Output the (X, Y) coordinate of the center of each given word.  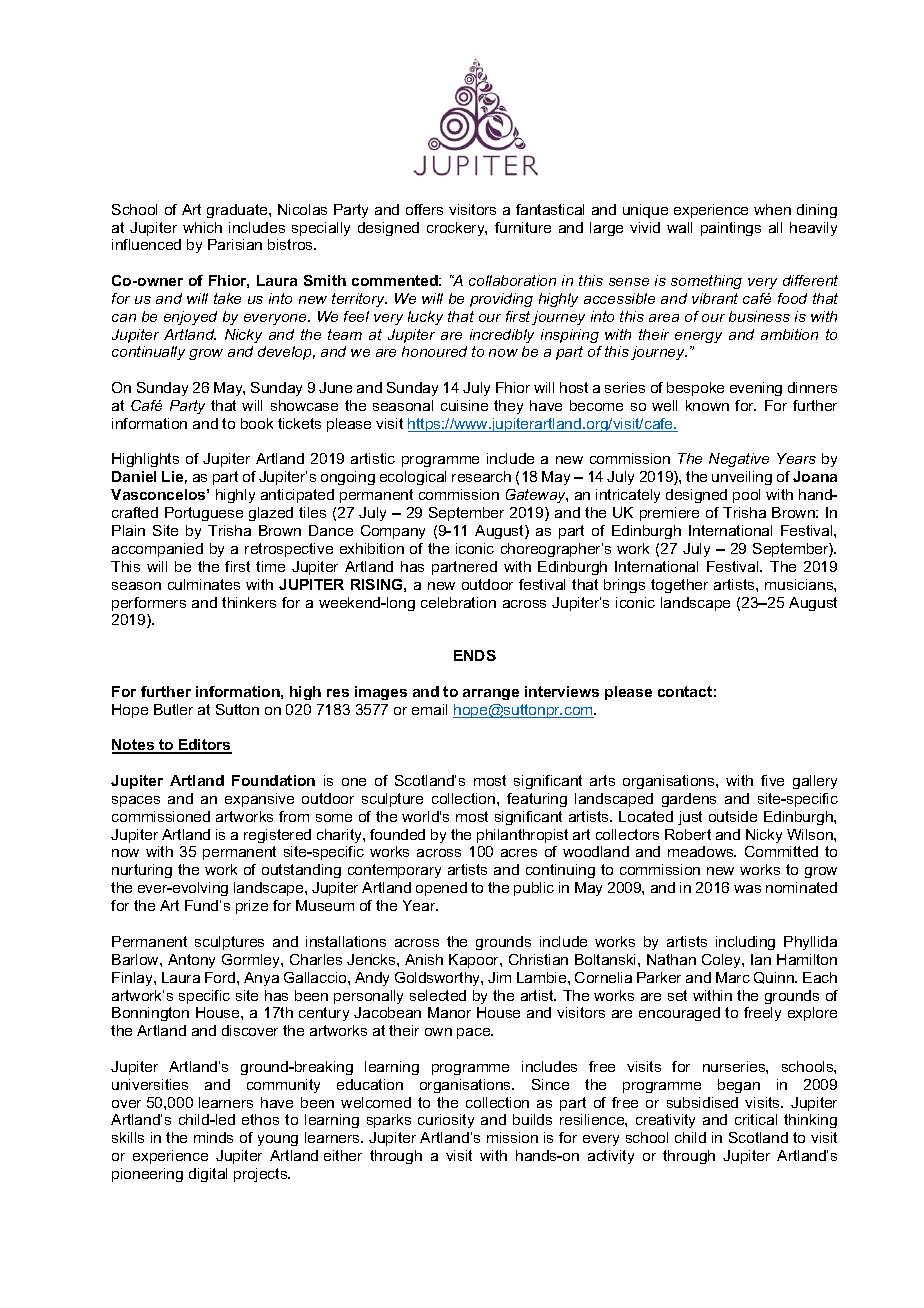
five (772, 780)
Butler (173, 709)
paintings (731, 229)
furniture (523, 227)
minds (213, 1137)
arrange (491, 694)
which (202, 227)
